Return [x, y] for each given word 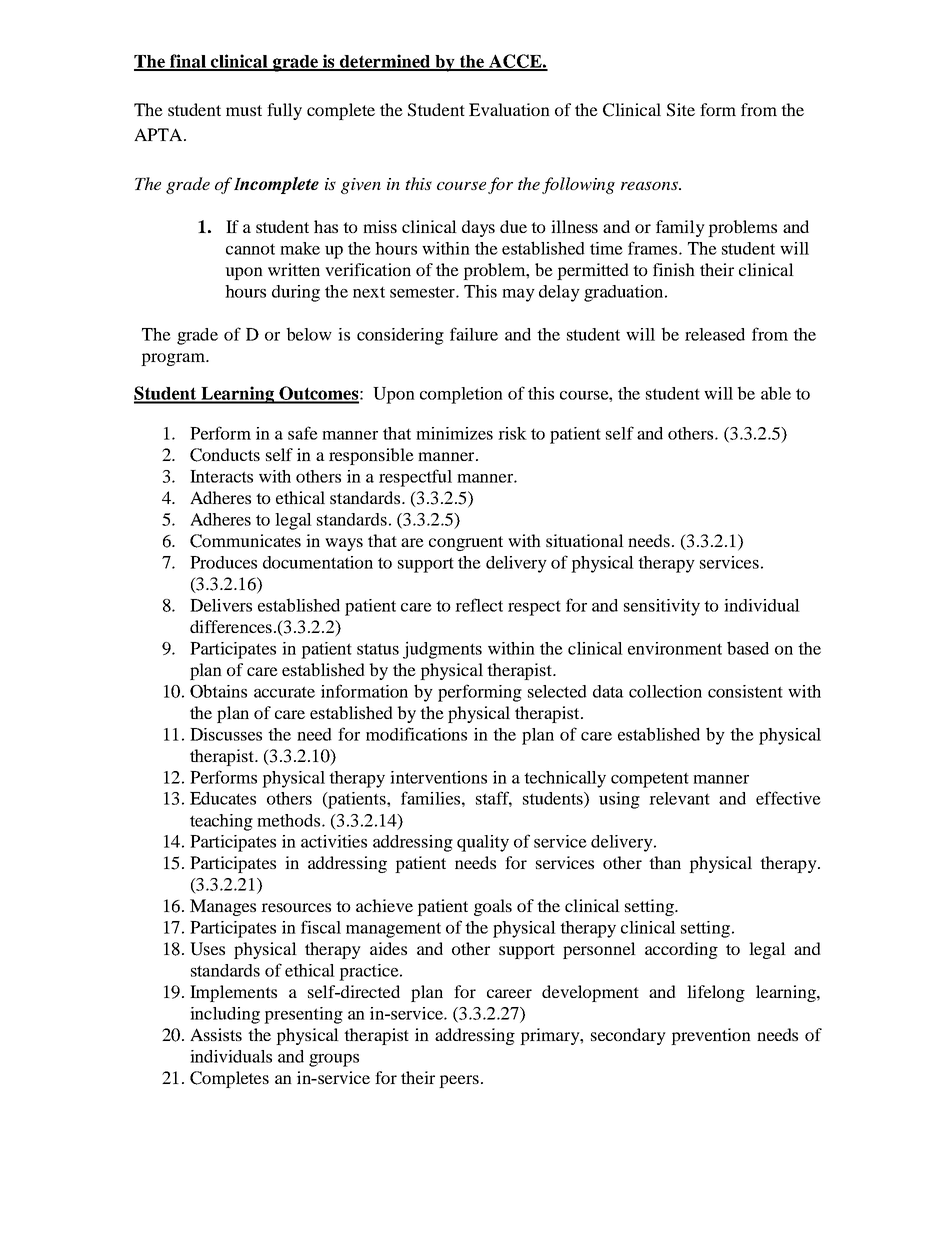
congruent [466, 543]
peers [459, 1081]
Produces [223, 562]
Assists [216, 1034]
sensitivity [662, 607]
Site [681, 110]
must [244, 110]
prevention [711, 1036]
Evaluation [509, 109]
